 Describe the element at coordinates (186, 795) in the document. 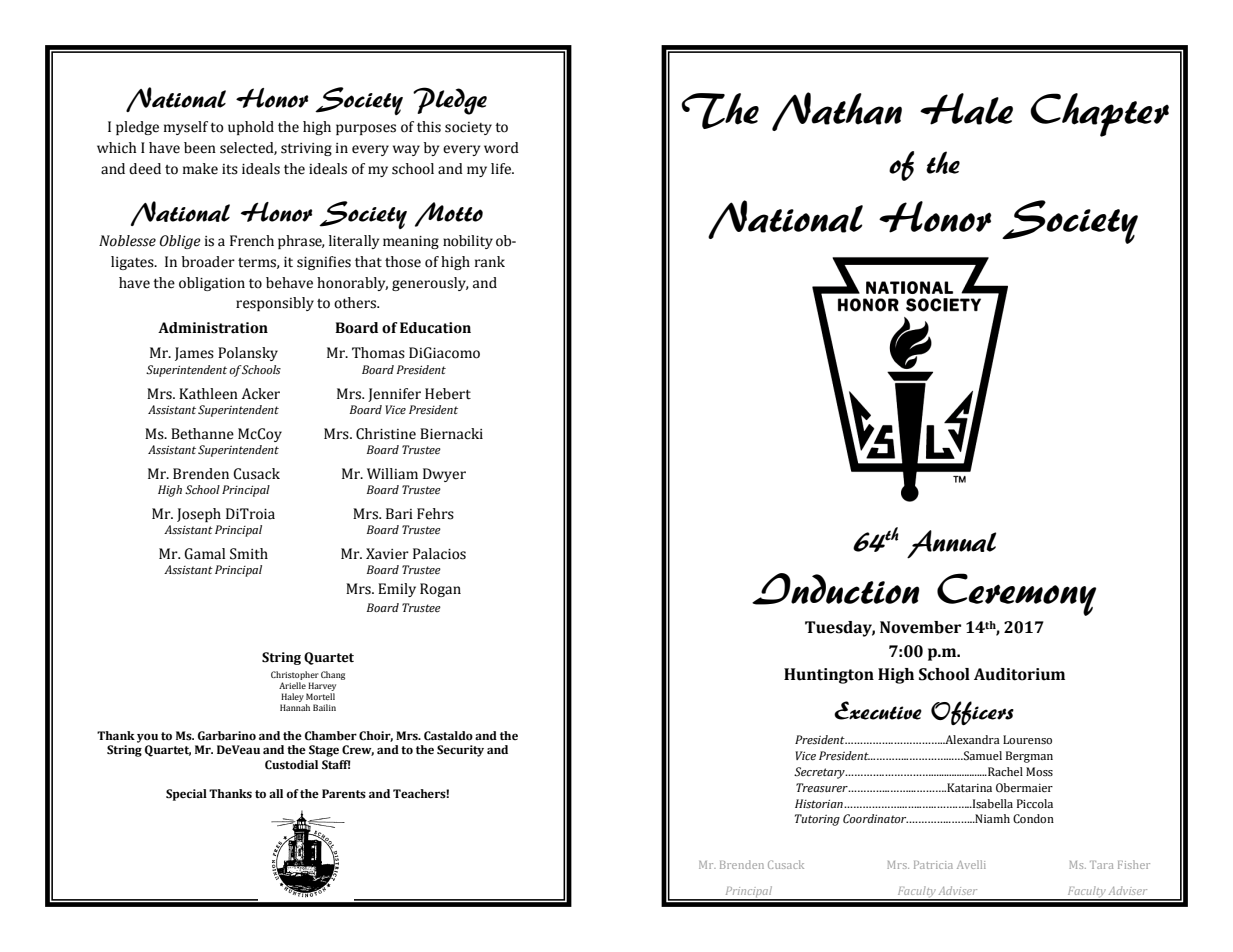

I see `Special` at that location.
